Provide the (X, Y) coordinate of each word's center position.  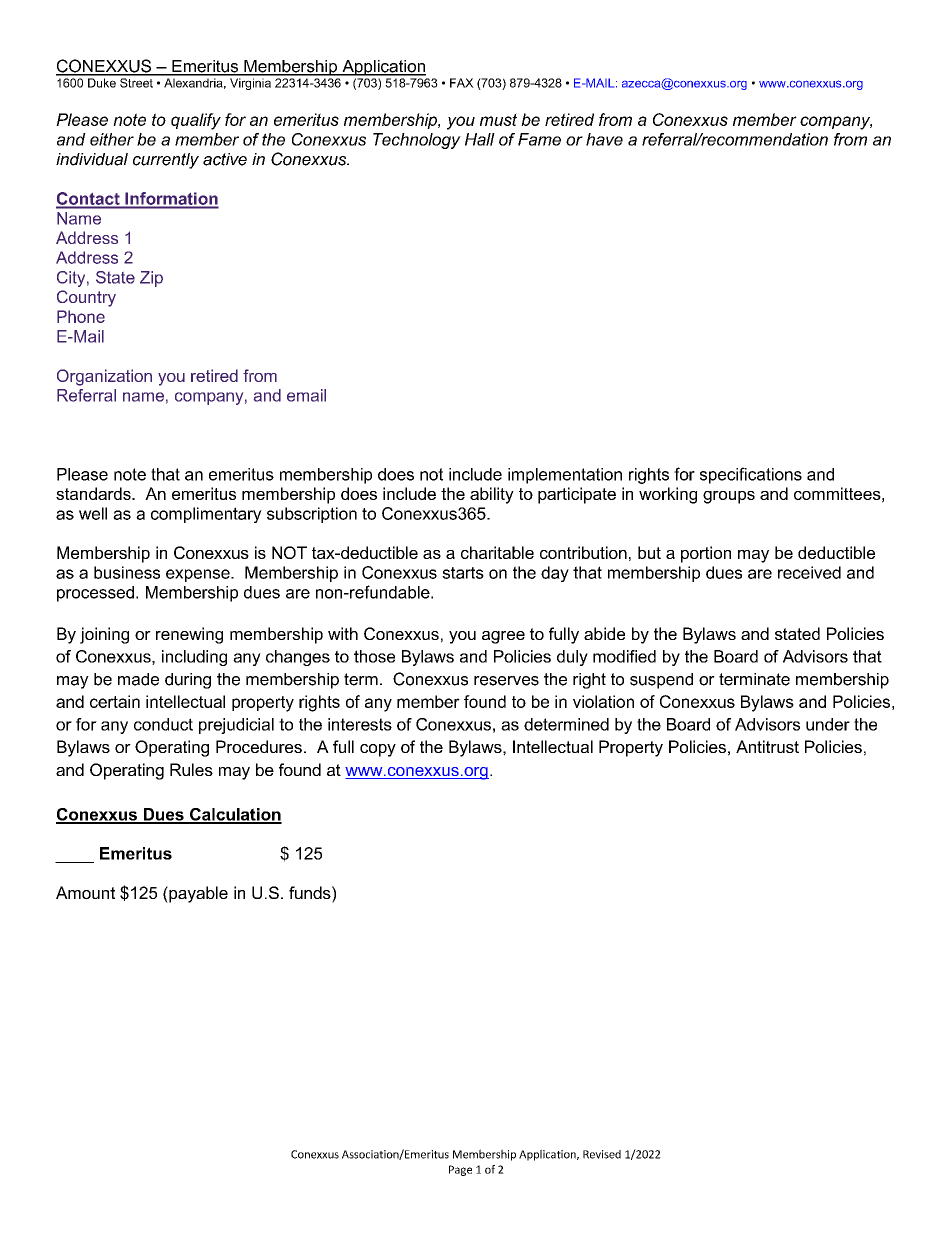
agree (503, 637)
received (809, 572)
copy (378, 750)
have (604, 139)
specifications (751, 475)
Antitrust (767, 746)
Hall (480, 139)
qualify (196, 121)
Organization (104, 377)
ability (492, 495)
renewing (189, 635)
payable (197, 894)
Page (460, 1170)
